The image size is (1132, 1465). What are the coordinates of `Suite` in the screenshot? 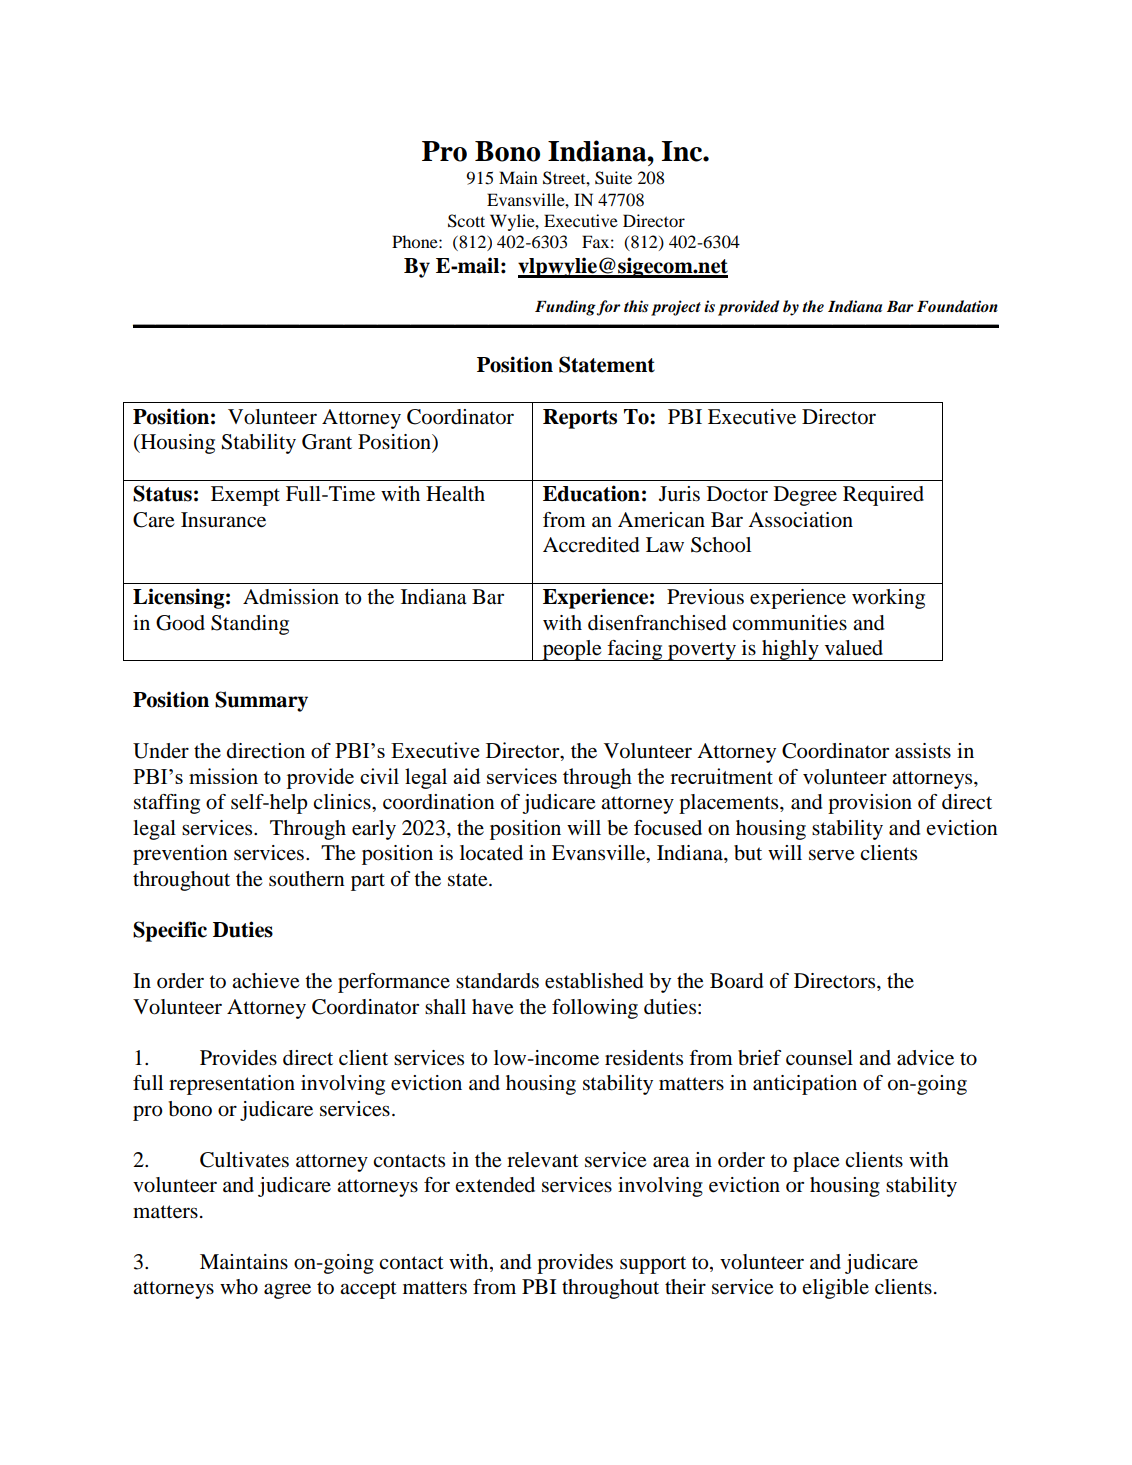 It's located at (613, 178).
